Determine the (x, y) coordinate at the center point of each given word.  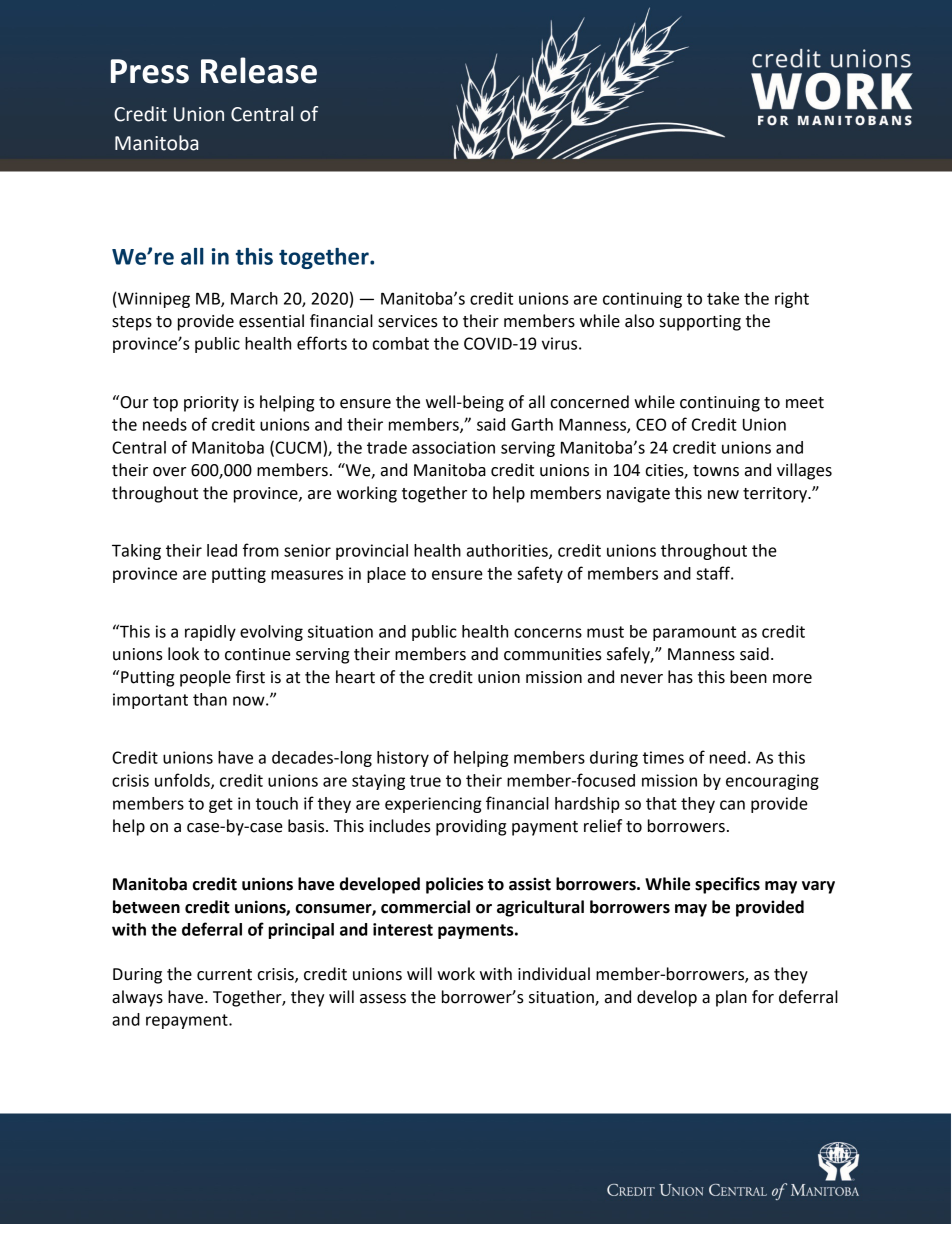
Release (259, 70)
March (254, 298)
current (224, 975)
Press (150, 71)
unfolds (183, 781)
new (723, 495)
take (723, 298)
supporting (700, 323)
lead (222, 550)
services (408, 321)
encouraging (772, 782)
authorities (508, 551)
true (425, 781)
